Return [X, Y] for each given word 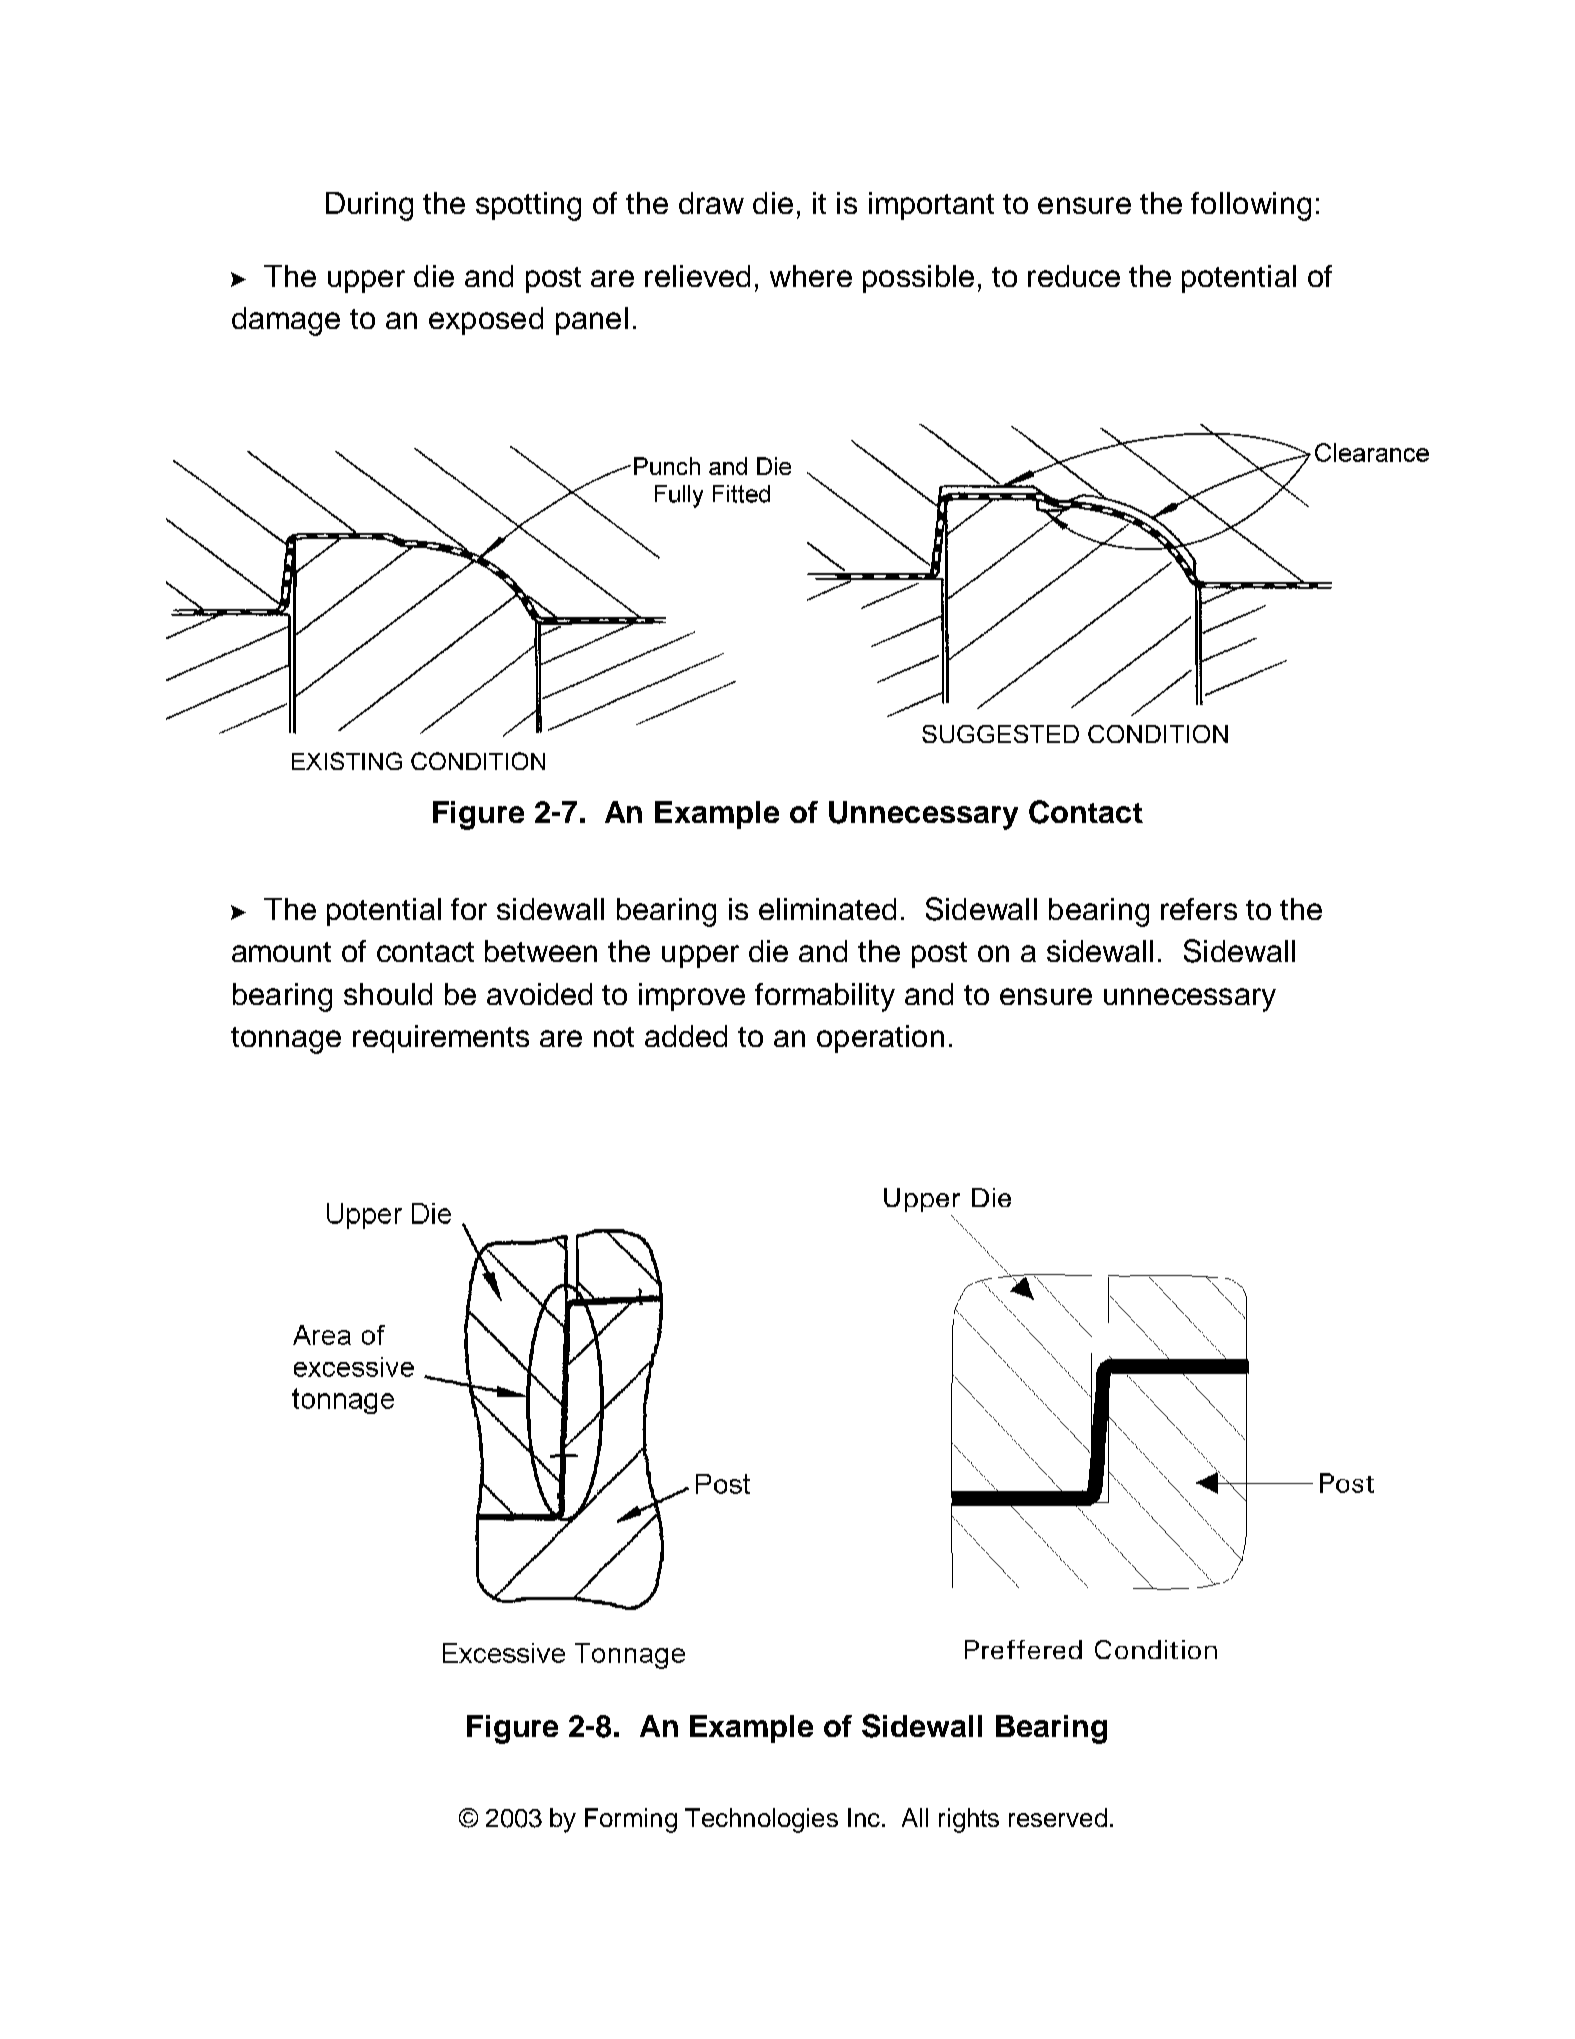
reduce [1074, 276]
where [811, 276]
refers [1199, 909]
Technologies [761, 1820]
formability [825, 997]
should [388, 994]
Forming [631, 1820]
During [369, 206]
